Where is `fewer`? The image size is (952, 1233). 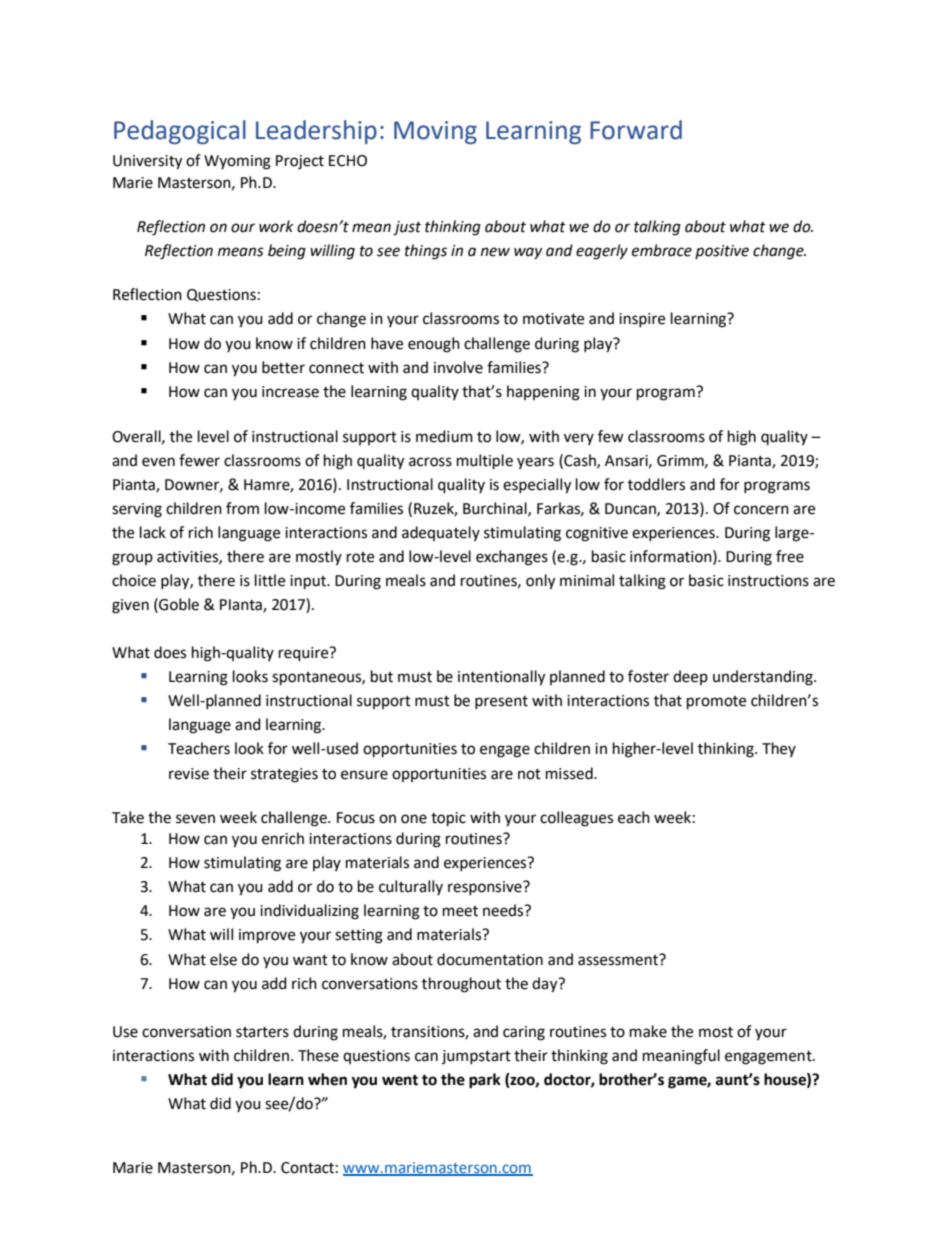 fewer is located at coordinates (199, 460).
